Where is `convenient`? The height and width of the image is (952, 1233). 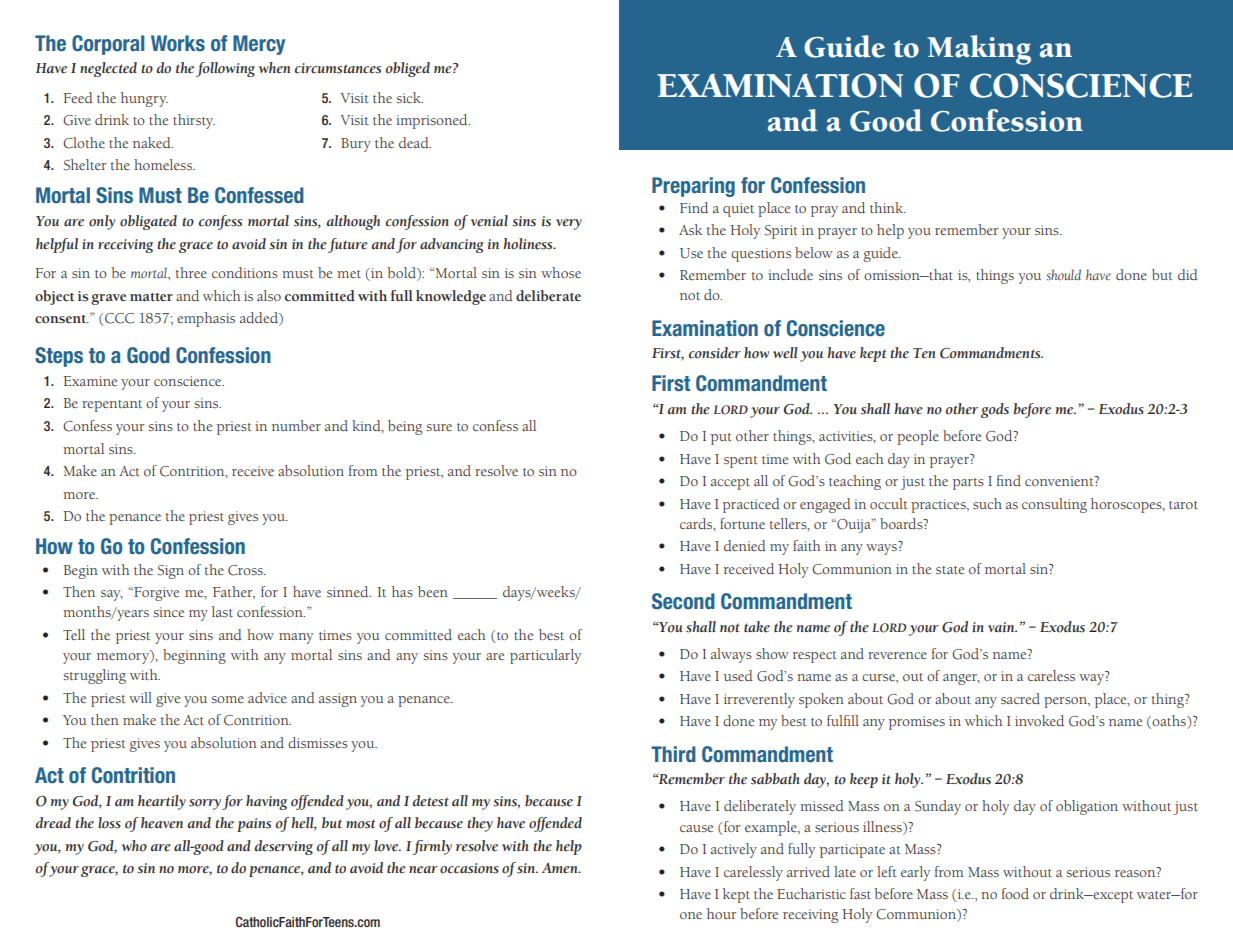 convenient is located at coordinates (1060, 481).
